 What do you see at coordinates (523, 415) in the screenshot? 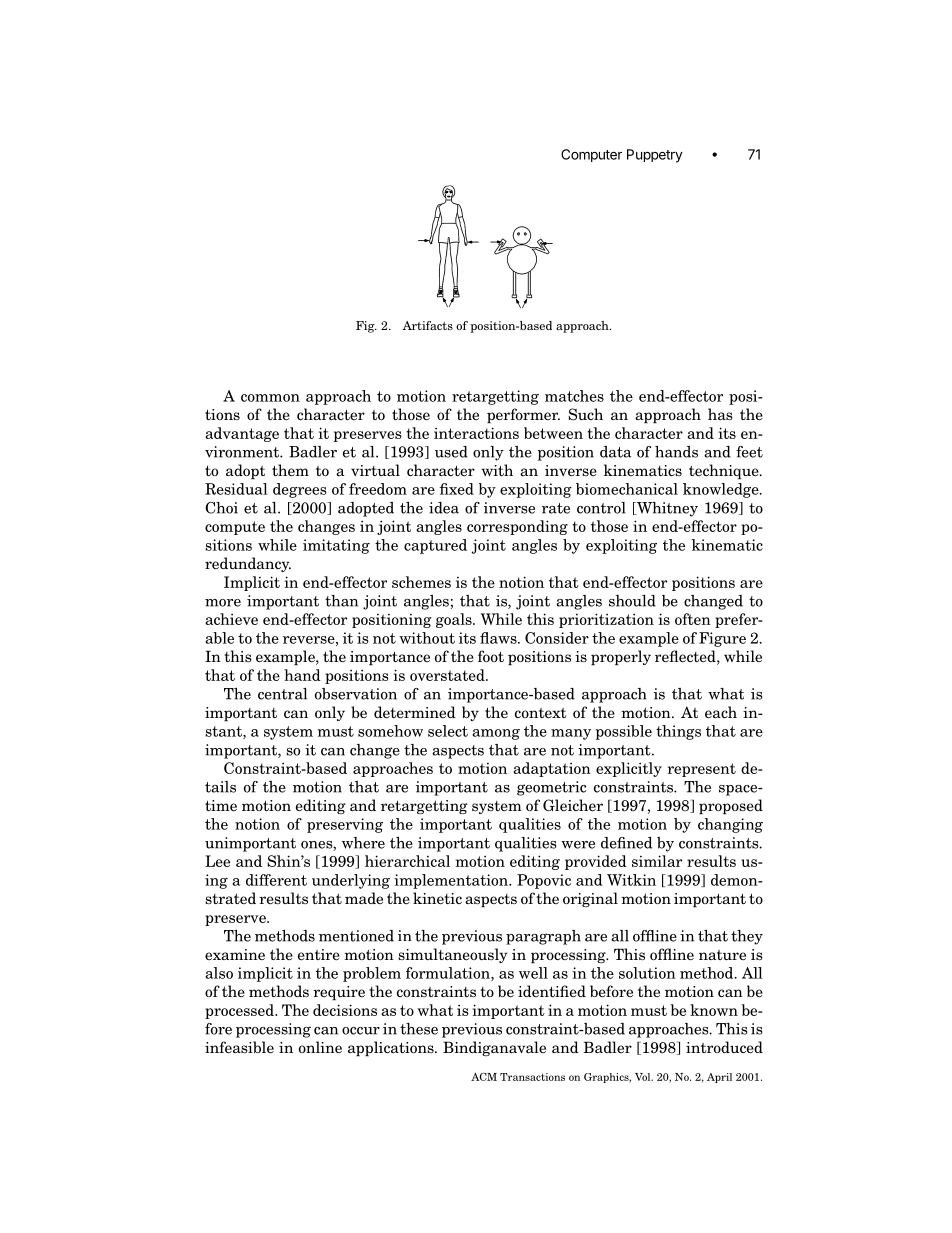
I see `performer` at bounding box center [523, 415].
